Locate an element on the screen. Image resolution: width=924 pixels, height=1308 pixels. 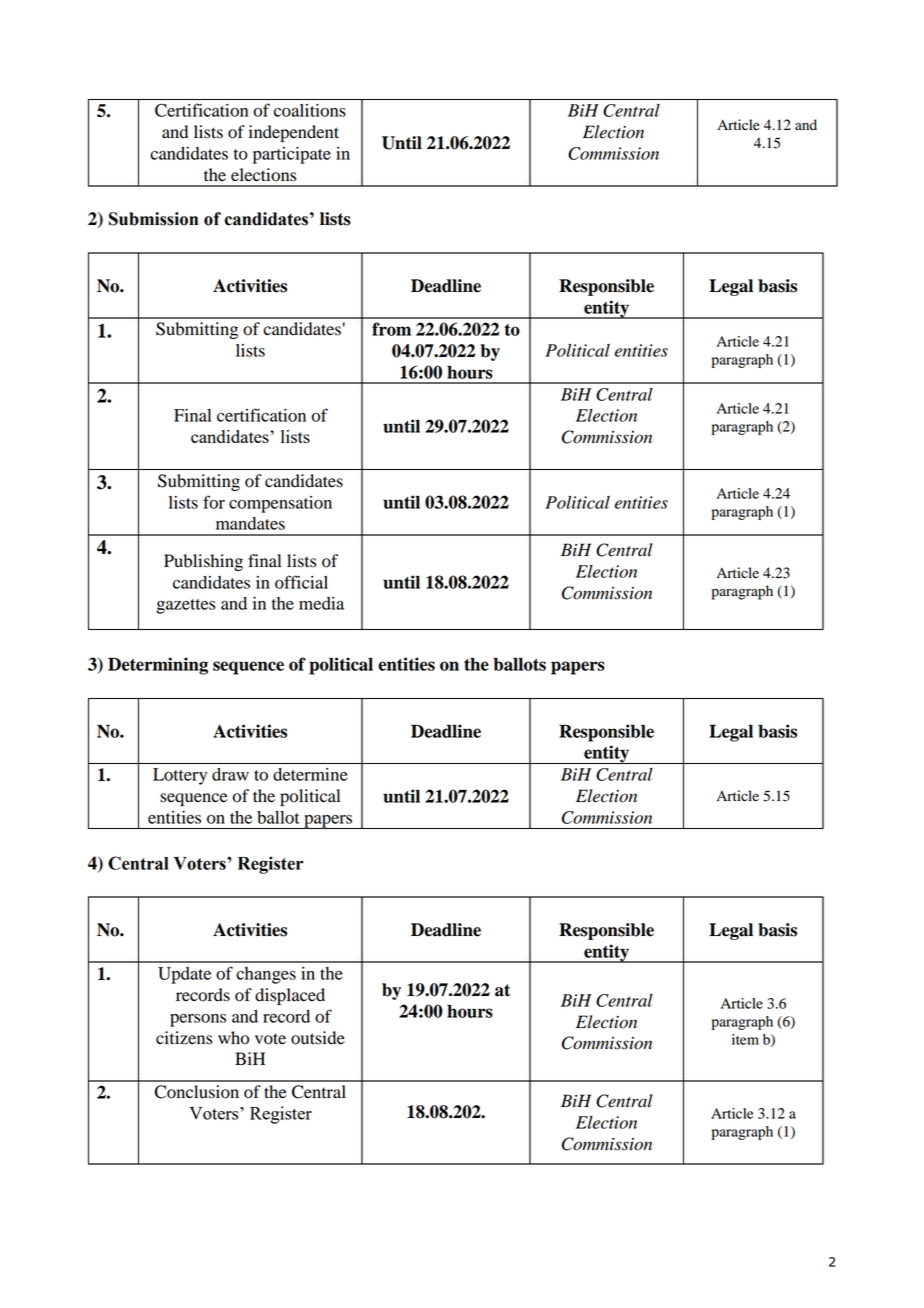
determine is located at coordinates (310, 774).
